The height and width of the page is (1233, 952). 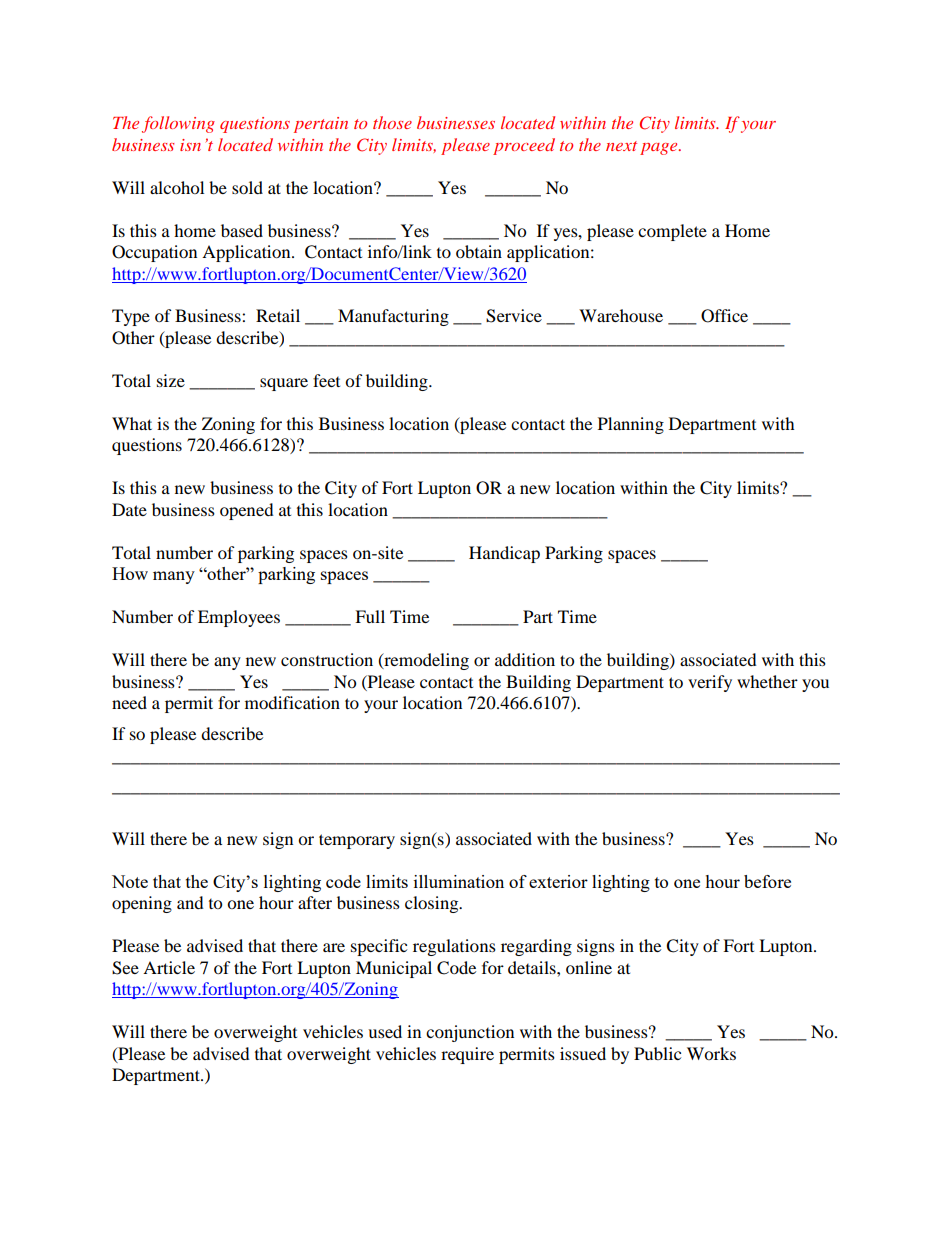 I want to click on verify, so click(x=710, y=683).
